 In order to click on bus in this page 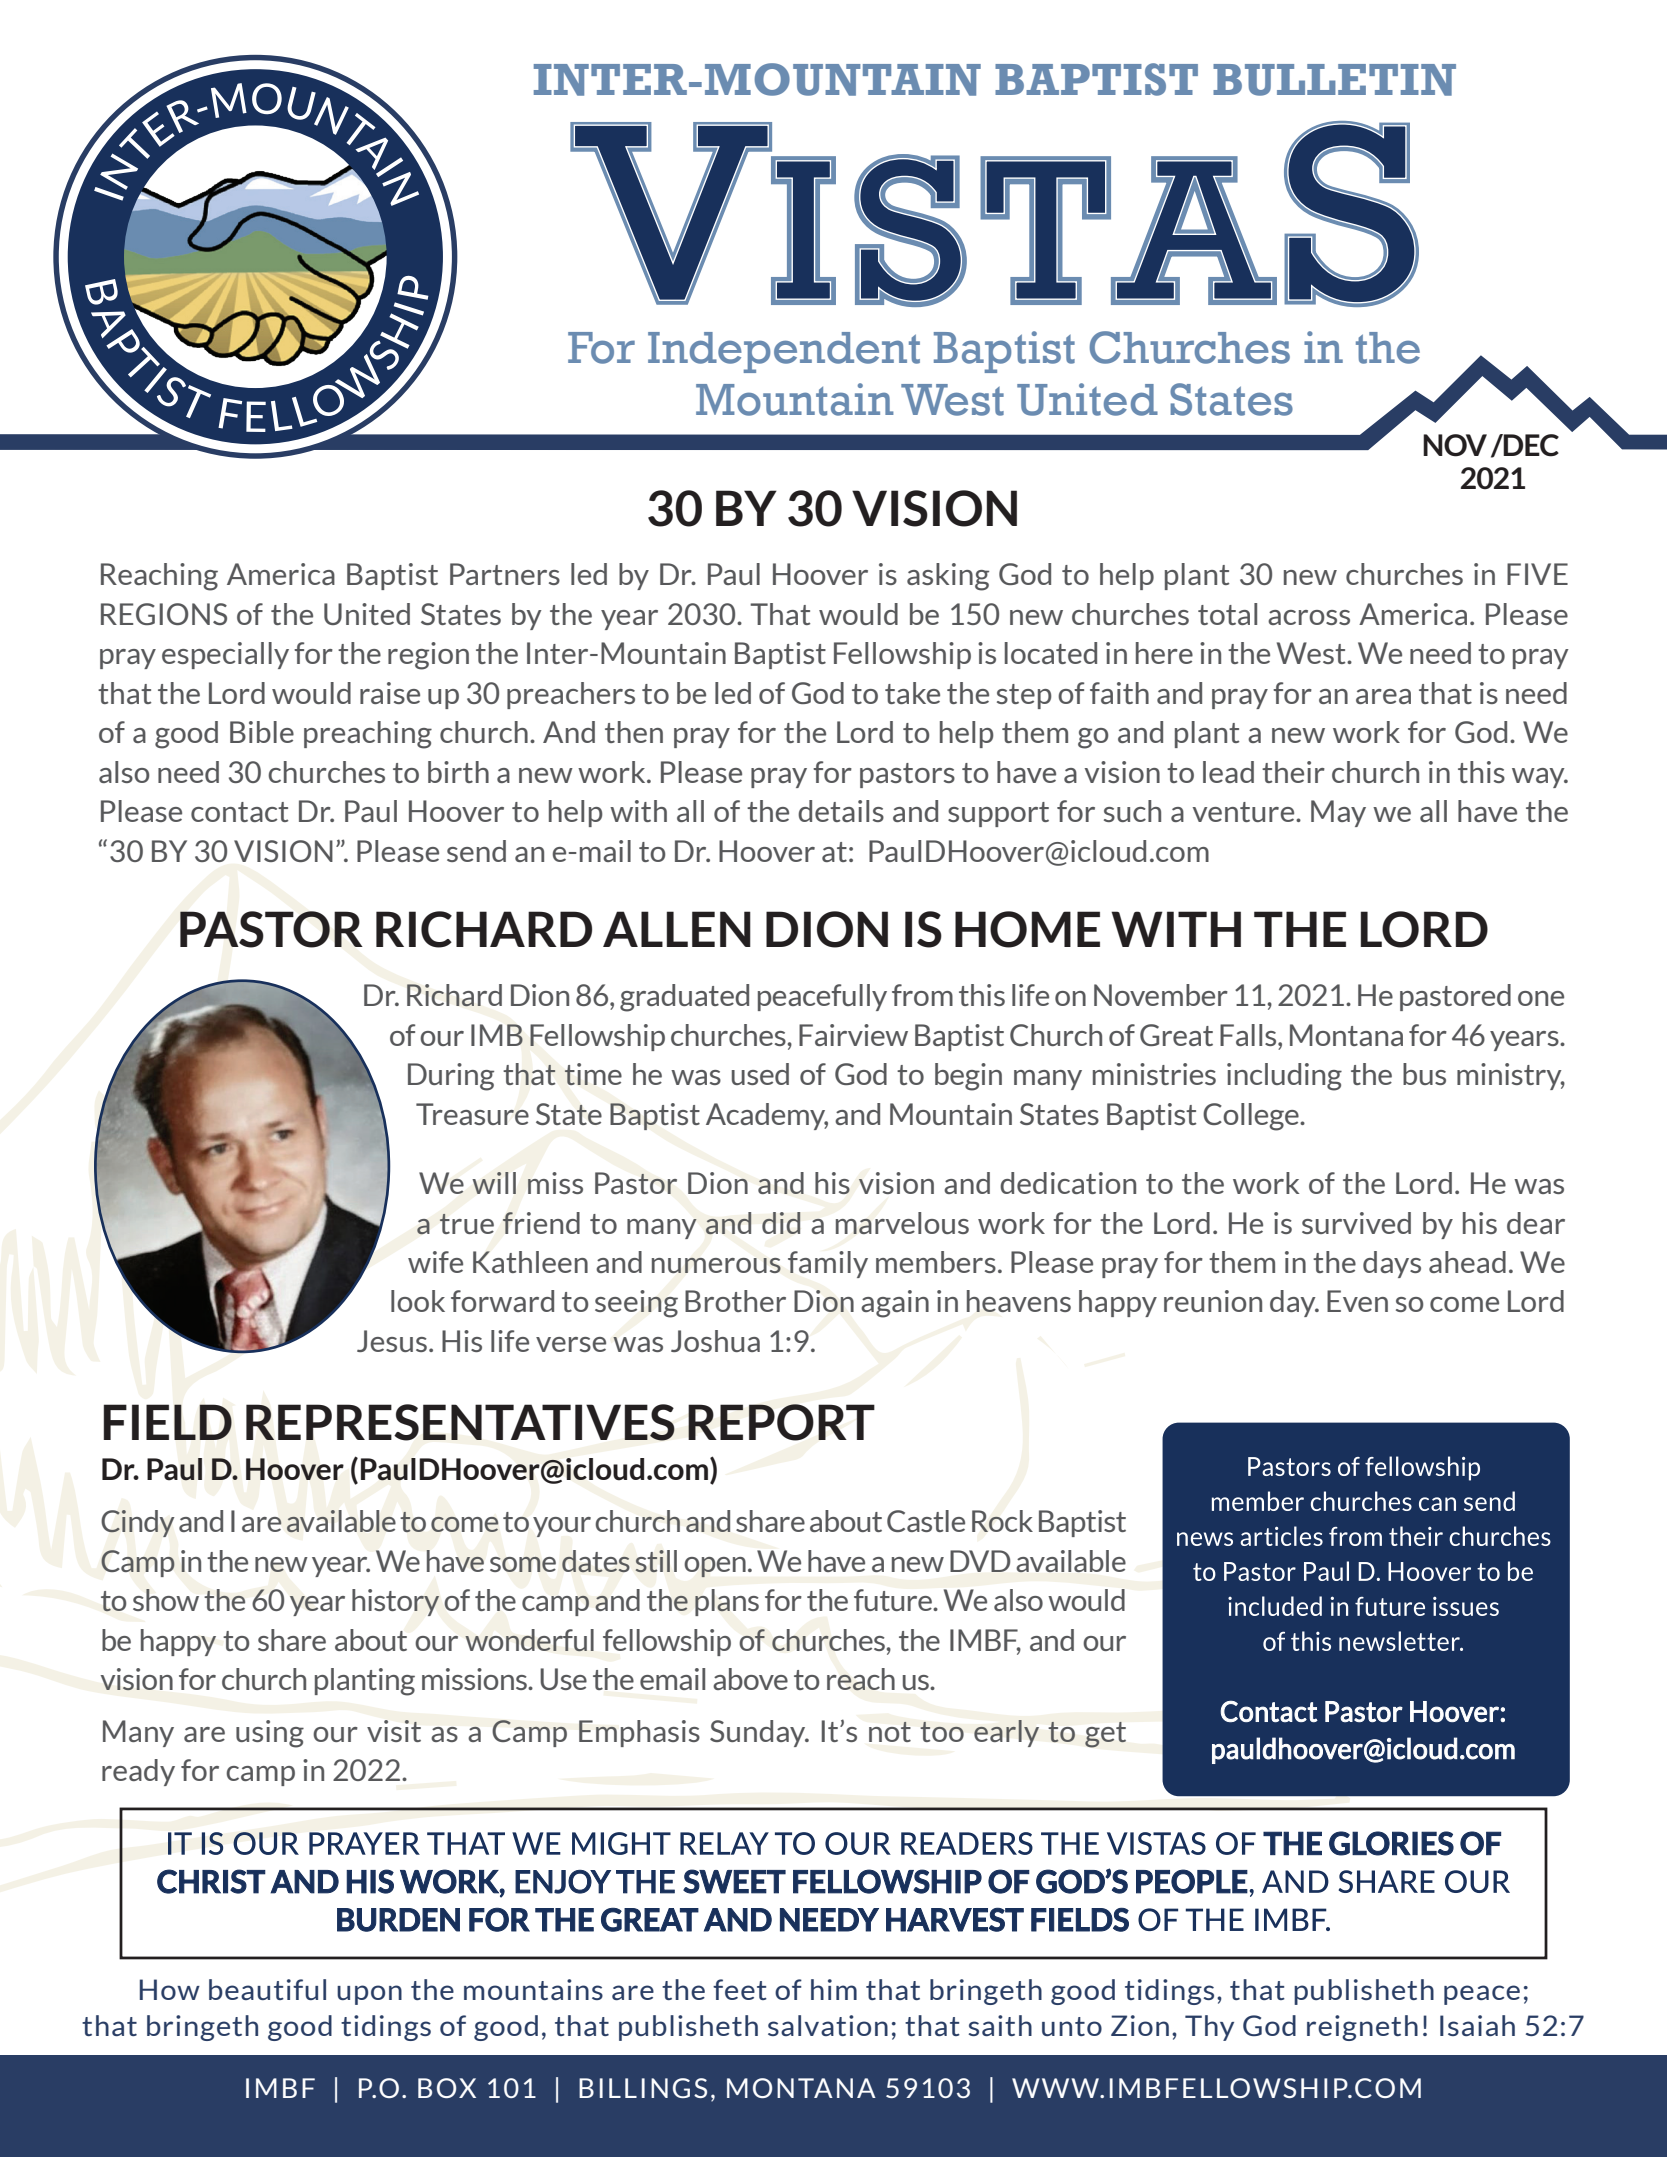, I will do `click(1424, 1074)`.
